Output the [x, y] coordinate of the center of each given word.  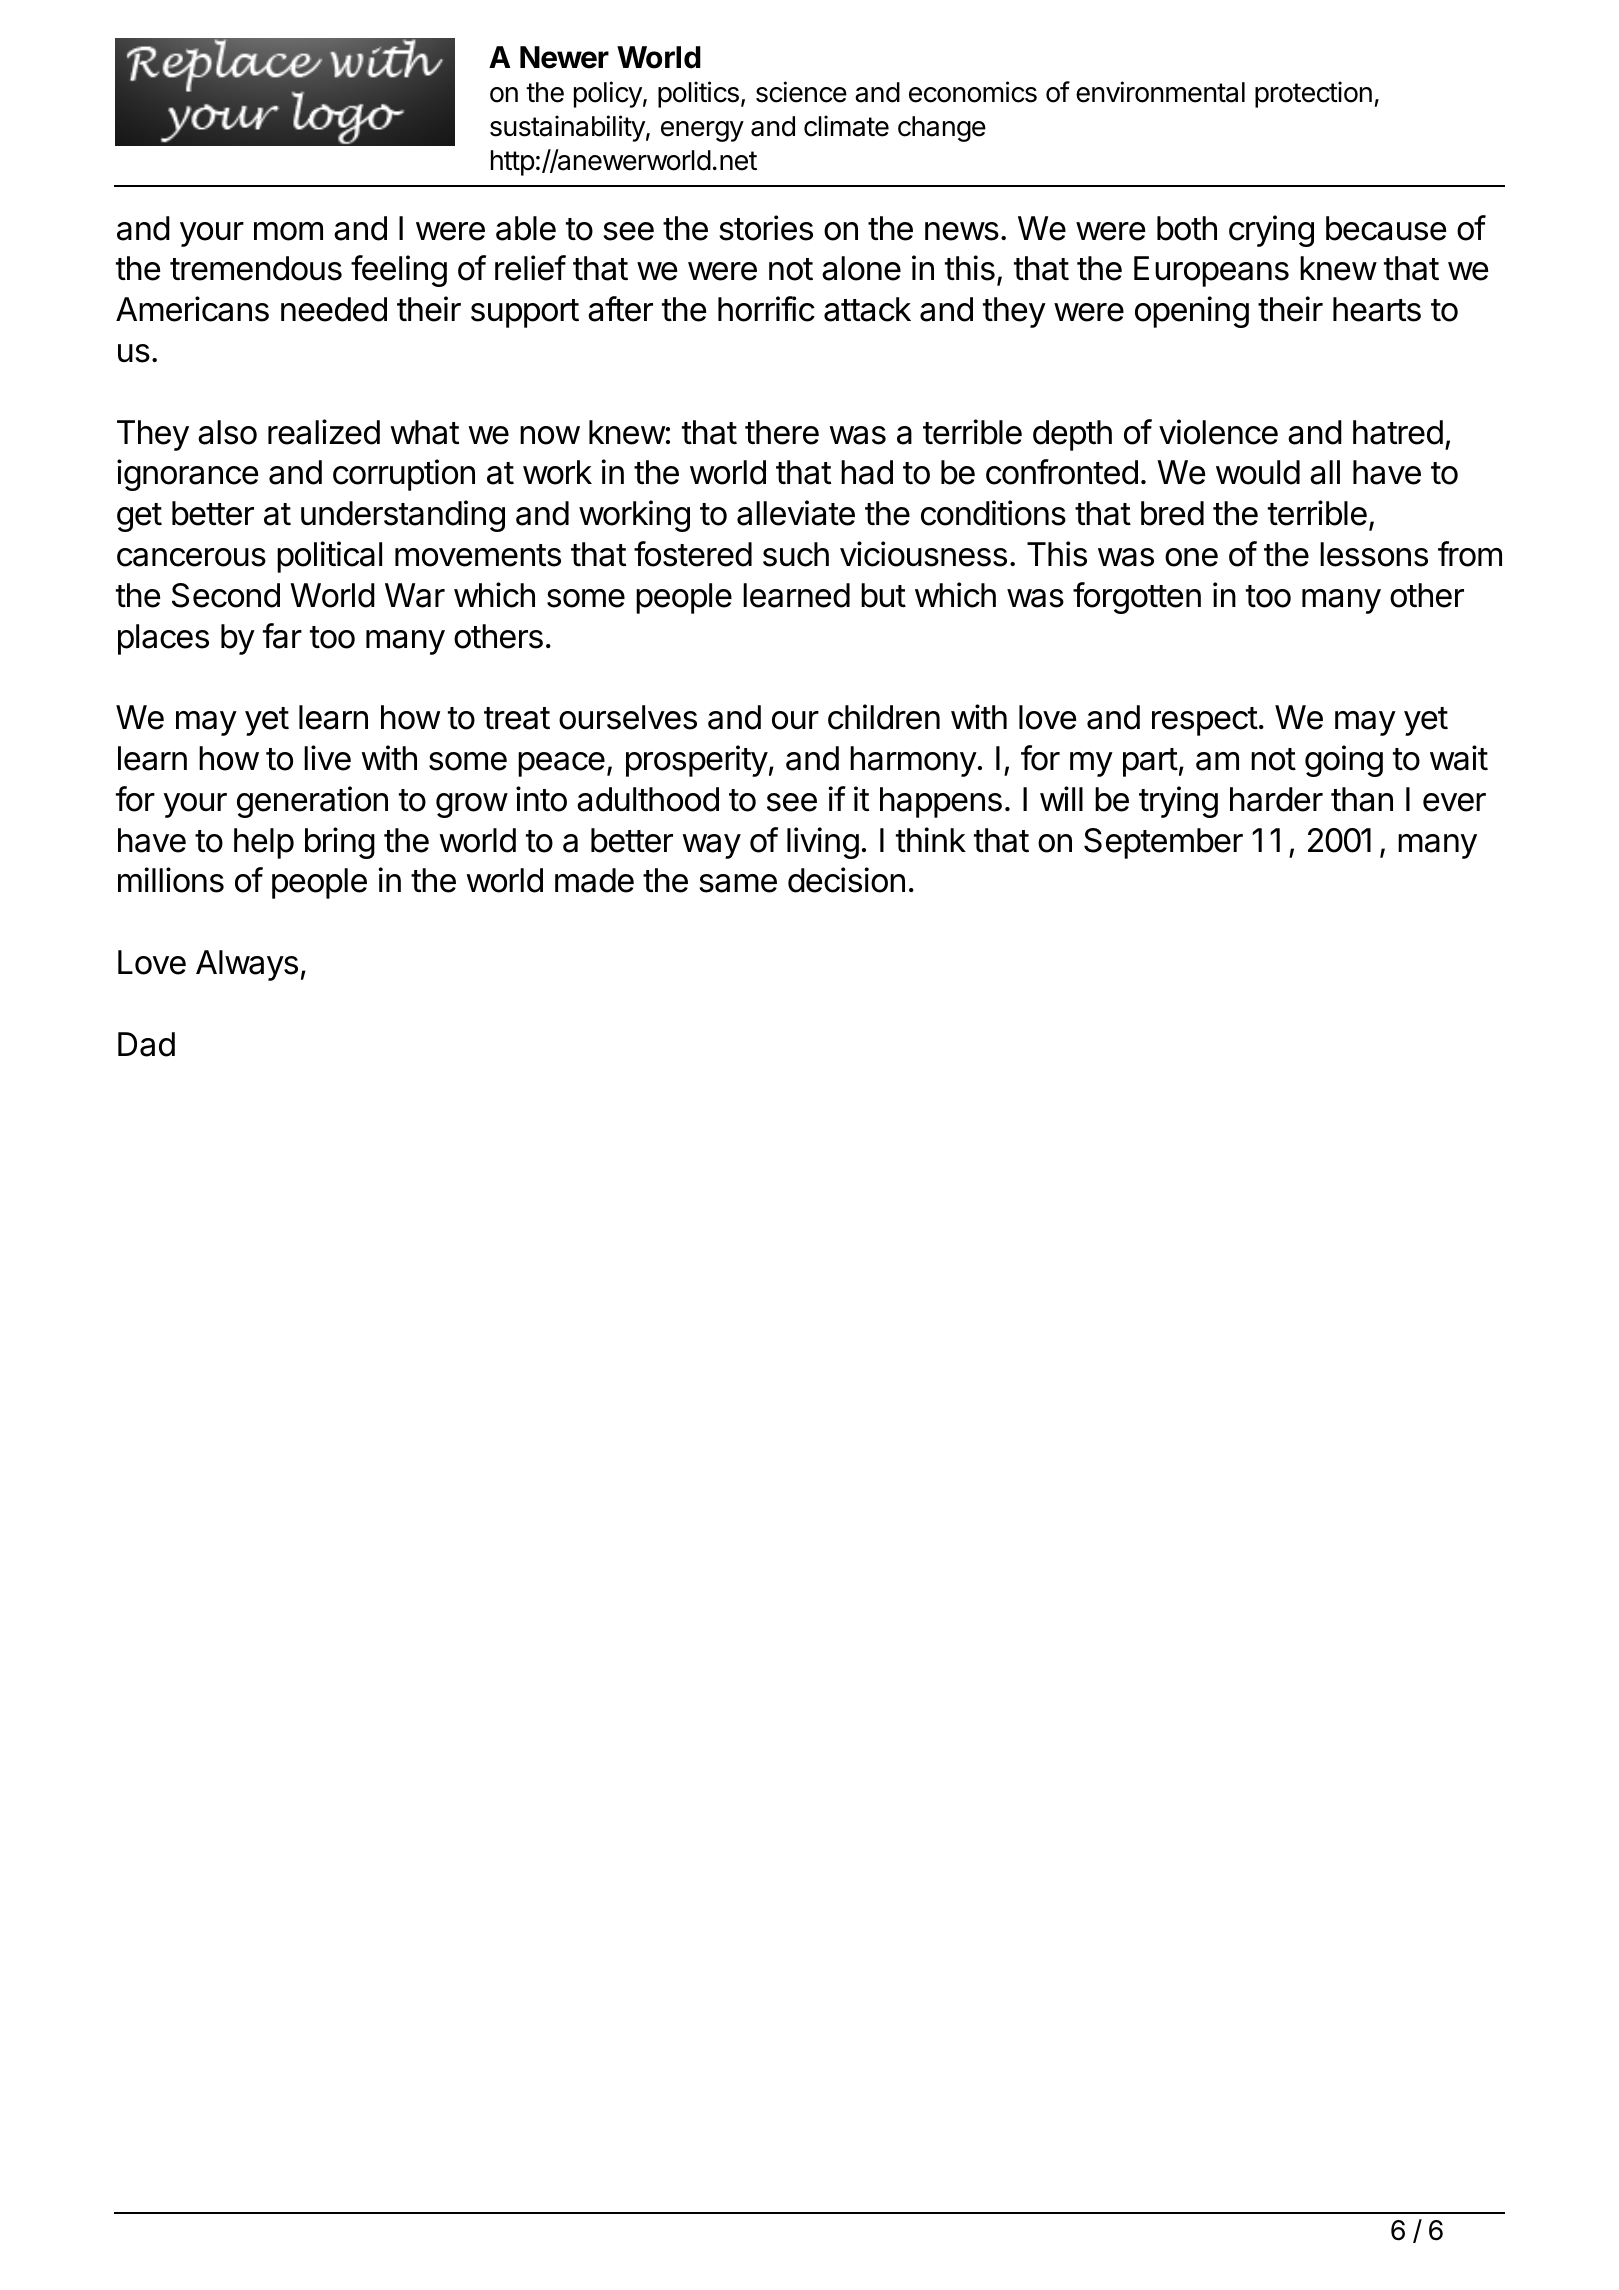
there [782, 432]
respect [1205, 721]
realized [324, 432]
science [801, 92]
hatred [1398, 432]
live [327, 758]
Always [247, 965]
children [884, 717]
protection [1313, 94]
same [738, 883]
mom [288, 231]
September [1163, 843]
